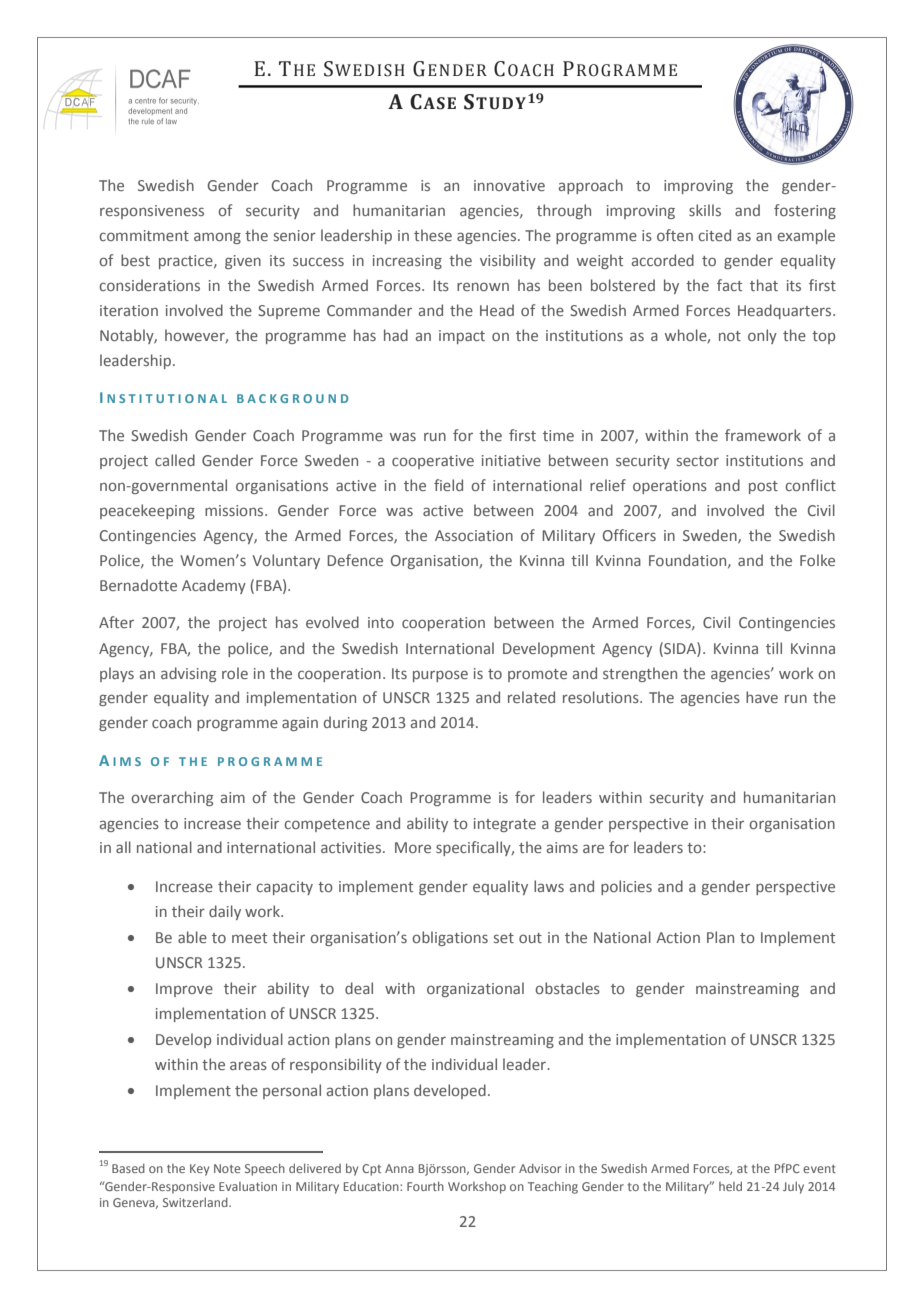  Describe the element at coordinates (730, 1186) in the page. I see `held` at that location.
